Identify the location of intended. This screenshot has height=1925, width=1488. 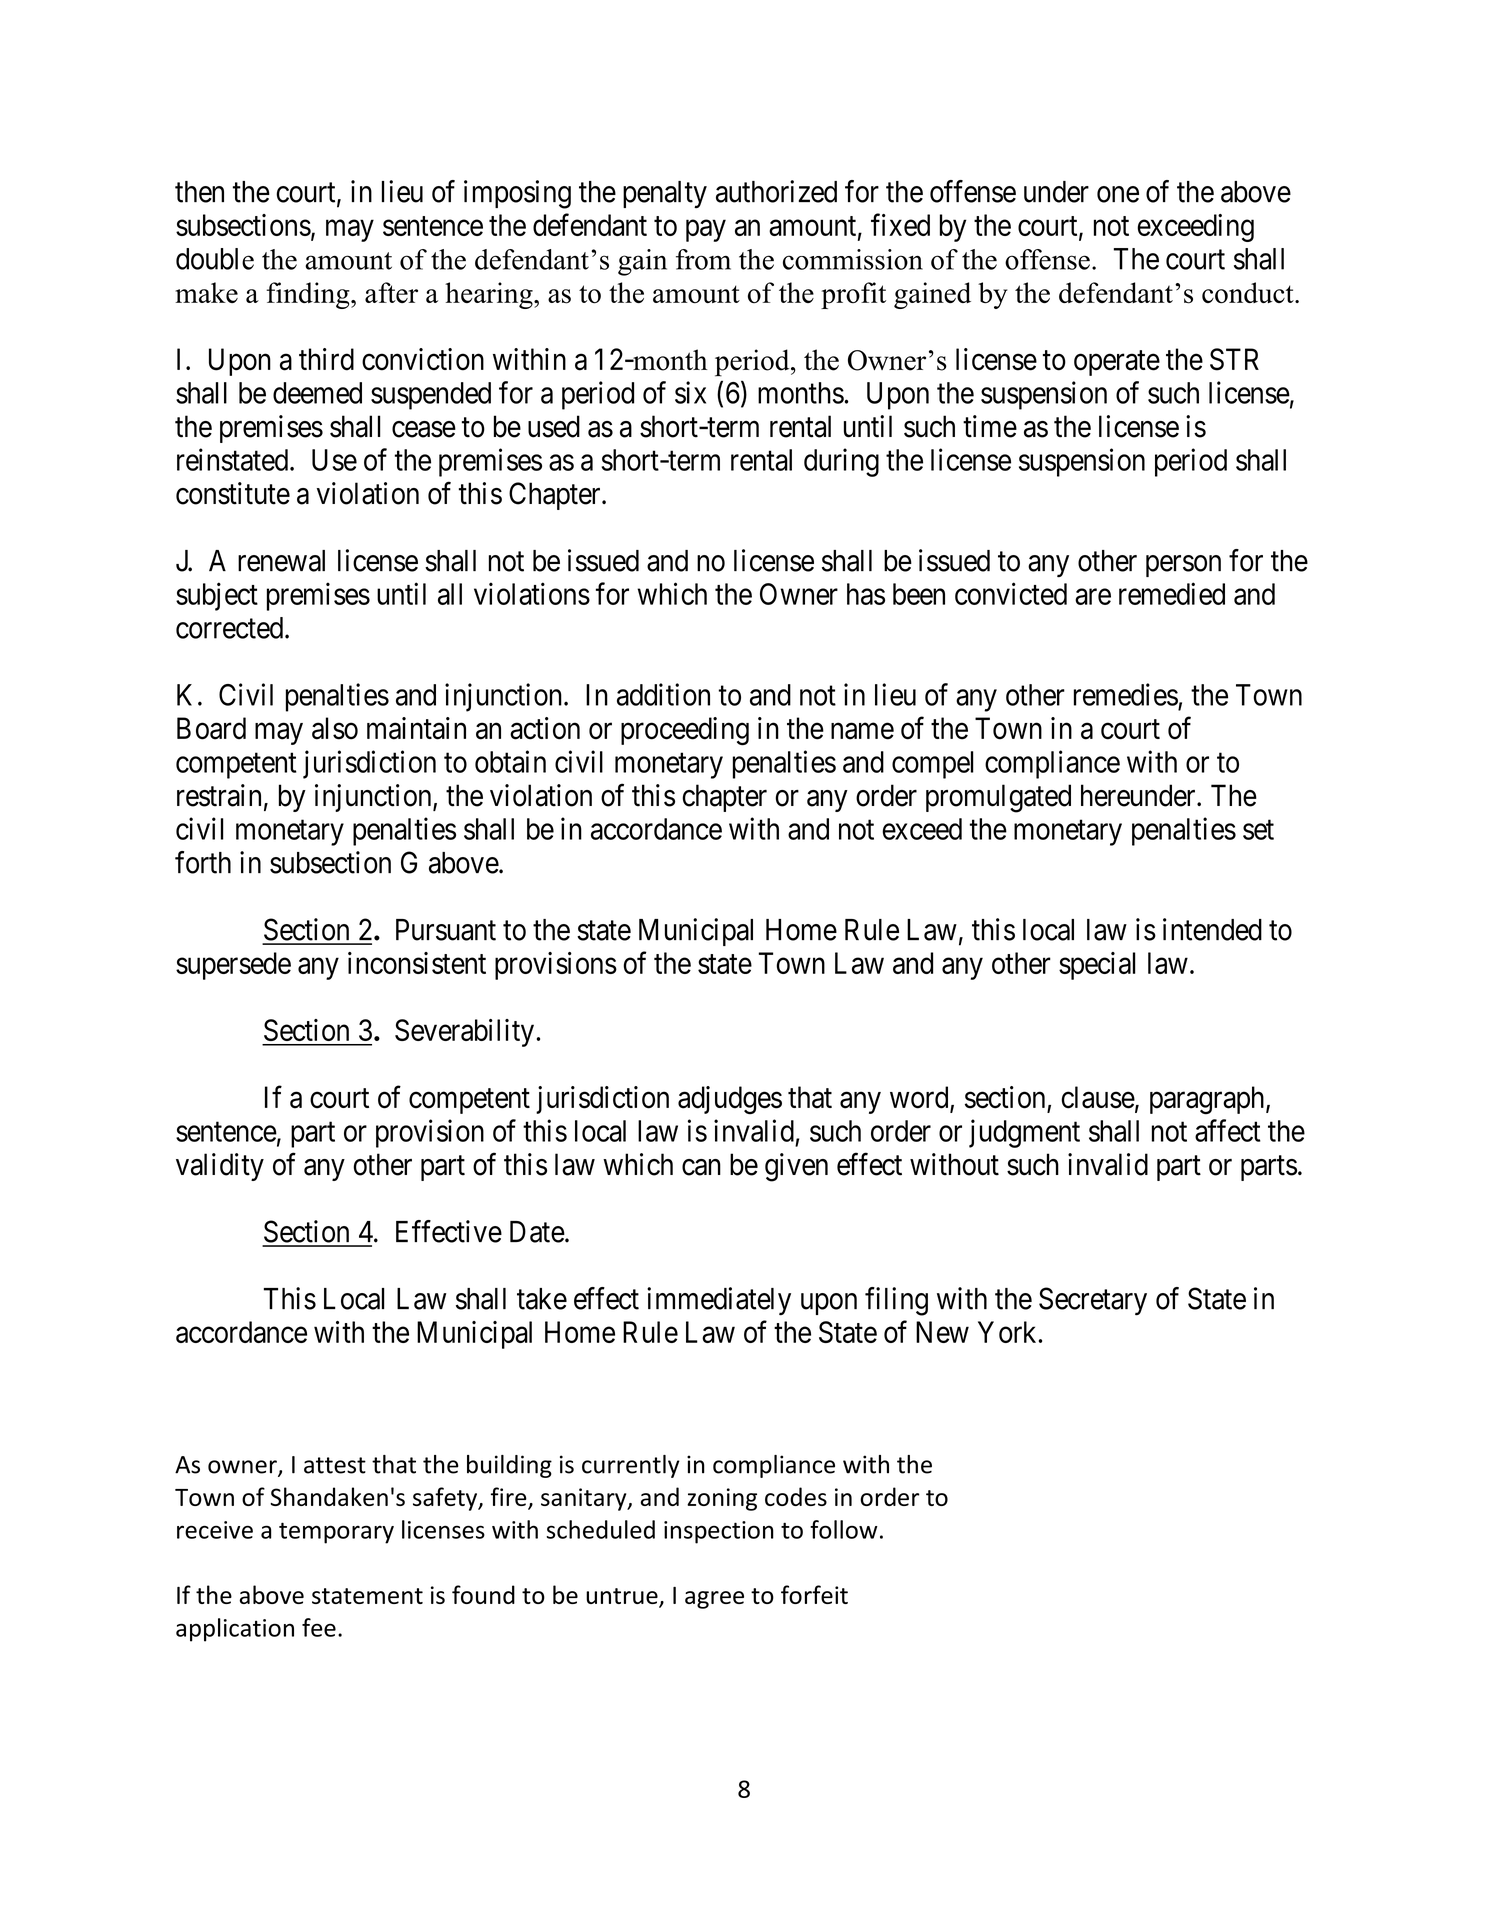
(1212, 929).
